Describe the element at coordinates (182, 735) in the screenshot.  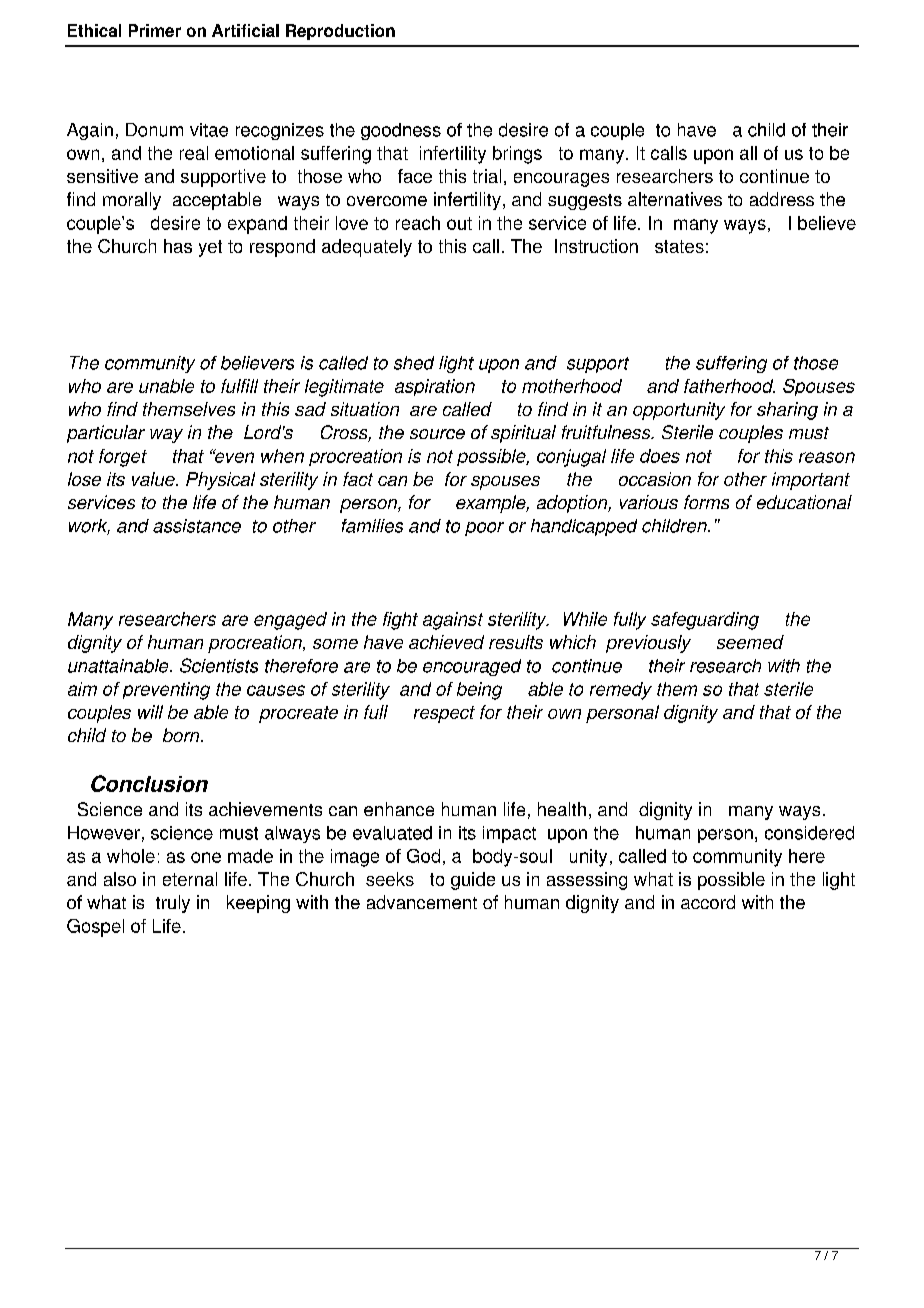
I see `born` at that location.
